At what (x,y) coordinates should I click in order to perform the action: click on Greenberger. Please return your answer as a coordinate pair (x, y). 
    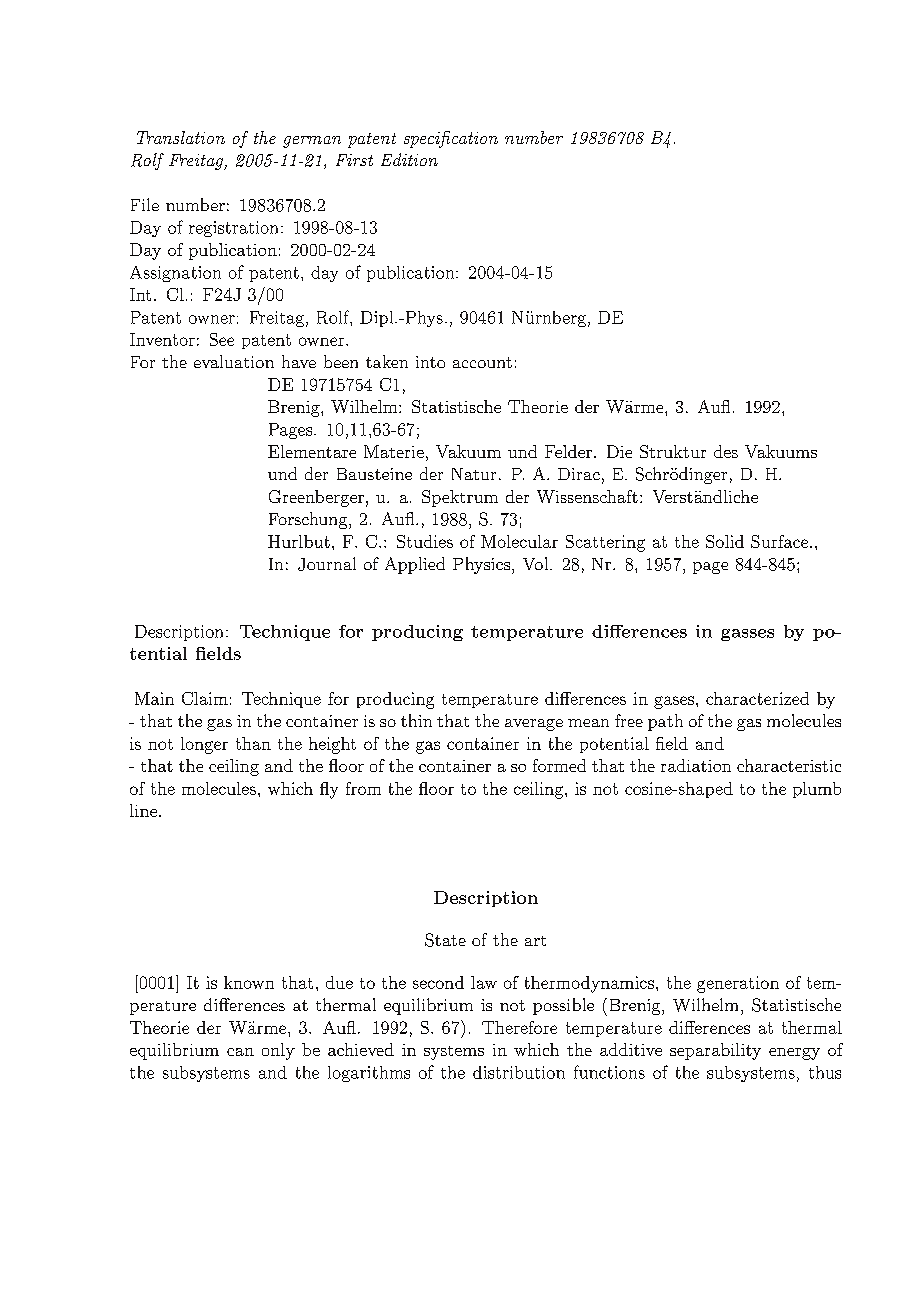
    Looking at the image, I should click on (316, 498).
